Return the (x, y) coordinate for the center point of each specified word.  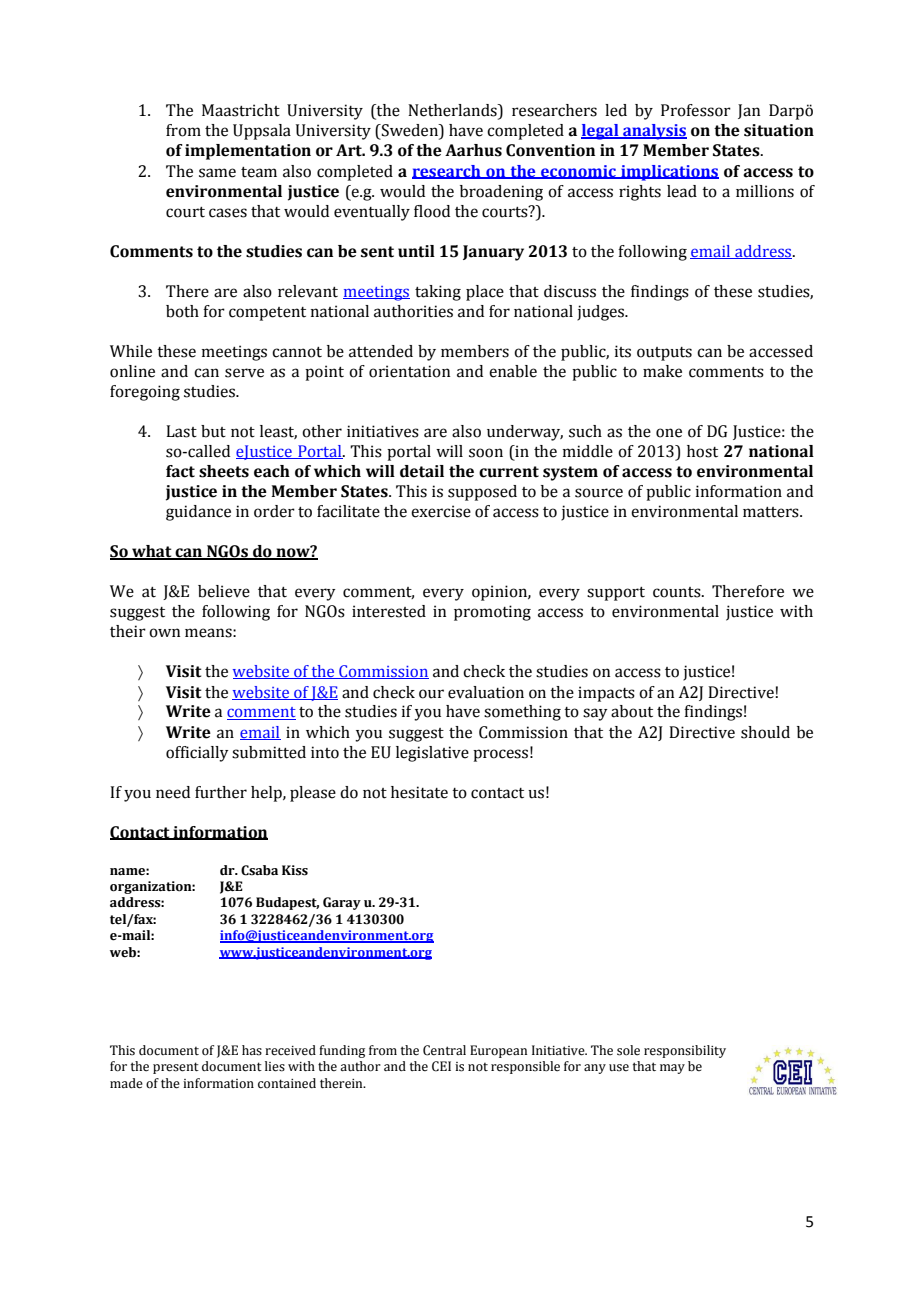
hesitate (419, 792)
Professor (696, 110)
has (252, 1050)
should (765, 732)
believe (224, 591)
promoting (492, 613)
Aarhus (473, 150)
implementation (248, 152)
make (662, 371)
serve (244, 373)
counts (678, 592)
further (221, 792)
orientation (409, 371)
